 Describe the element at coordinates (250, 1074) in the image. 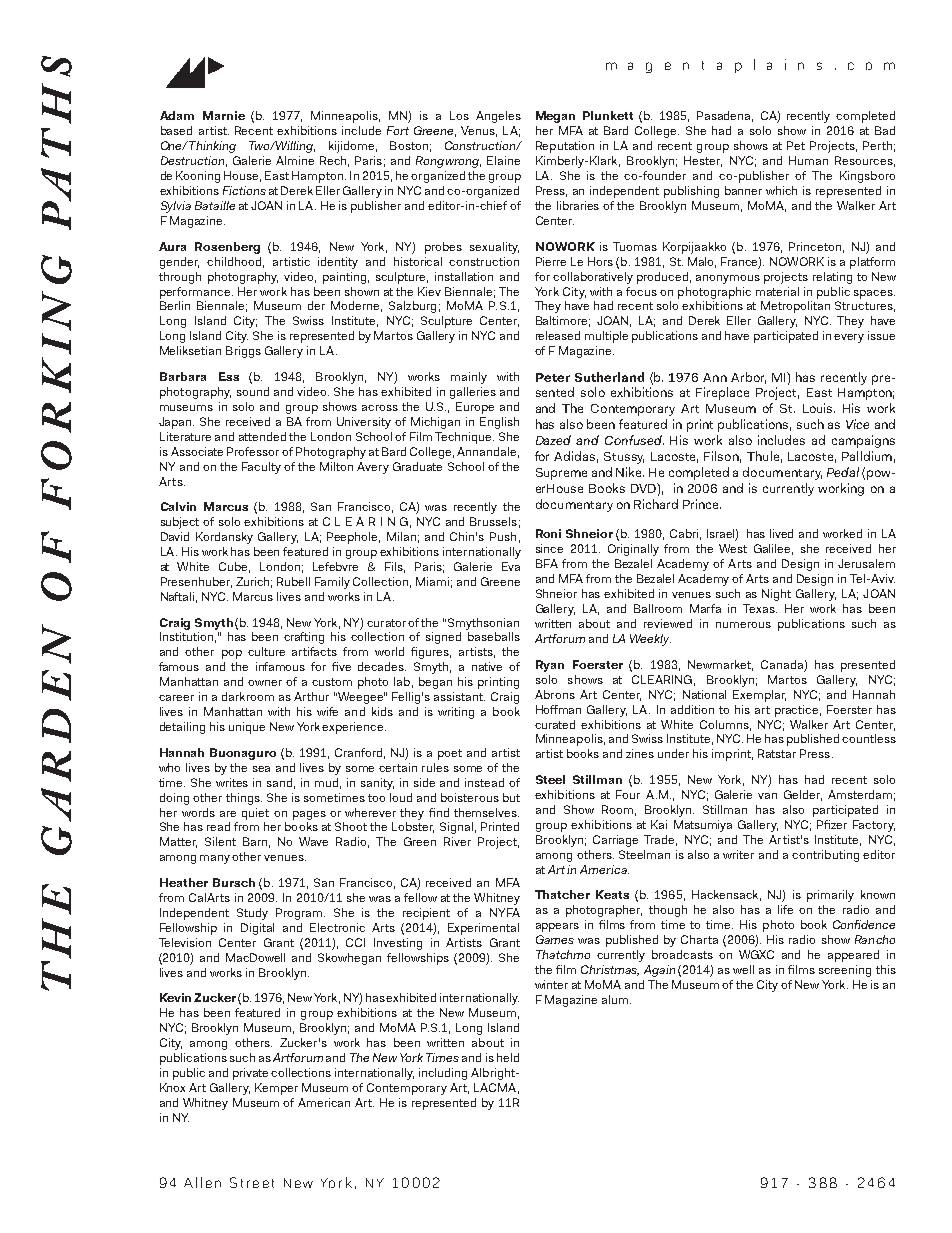

I see `private` at that location.
